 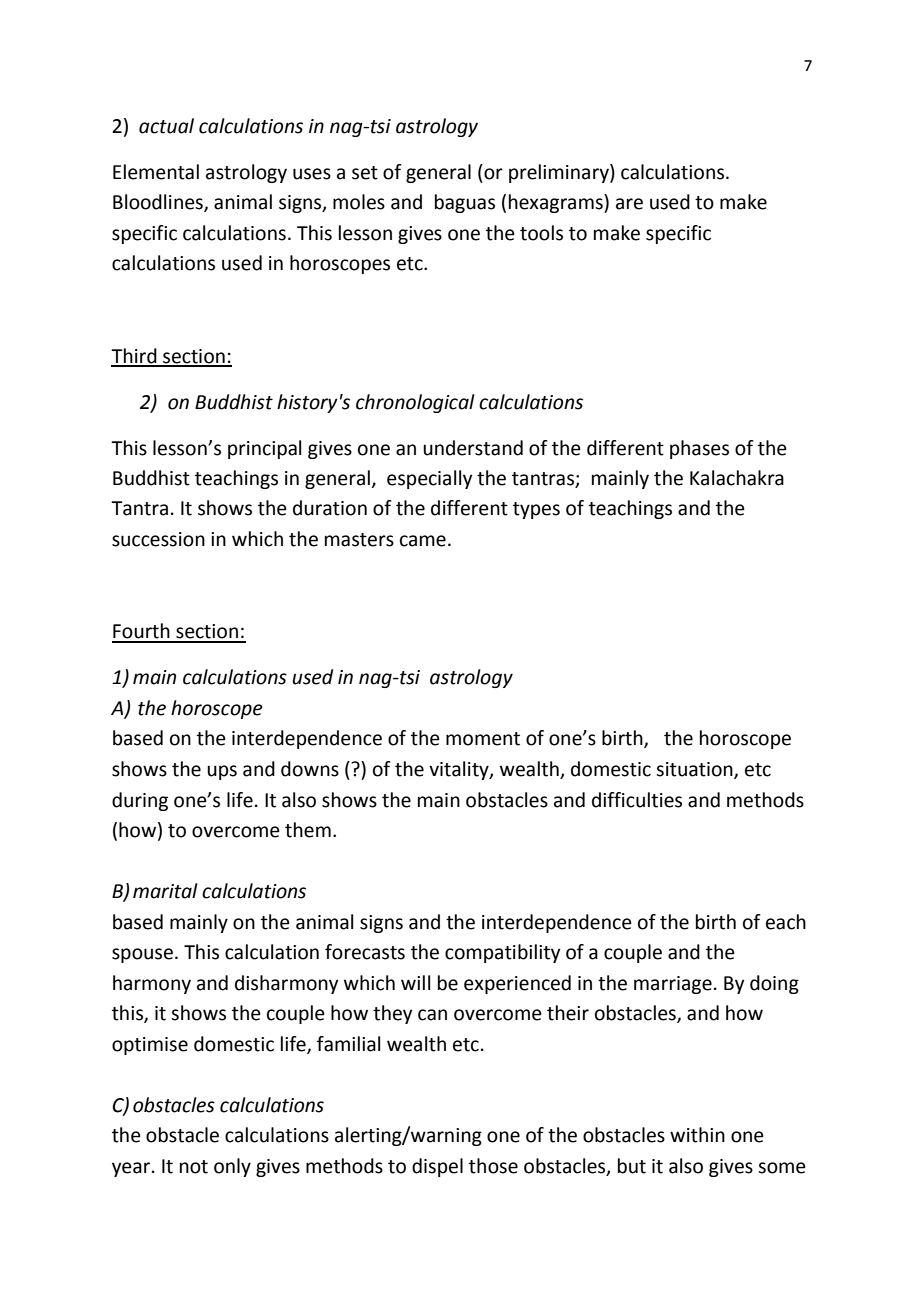 What do you see at coordinates (158, 539) in the page?
I see `succession` at bounding box center [158, 539].
